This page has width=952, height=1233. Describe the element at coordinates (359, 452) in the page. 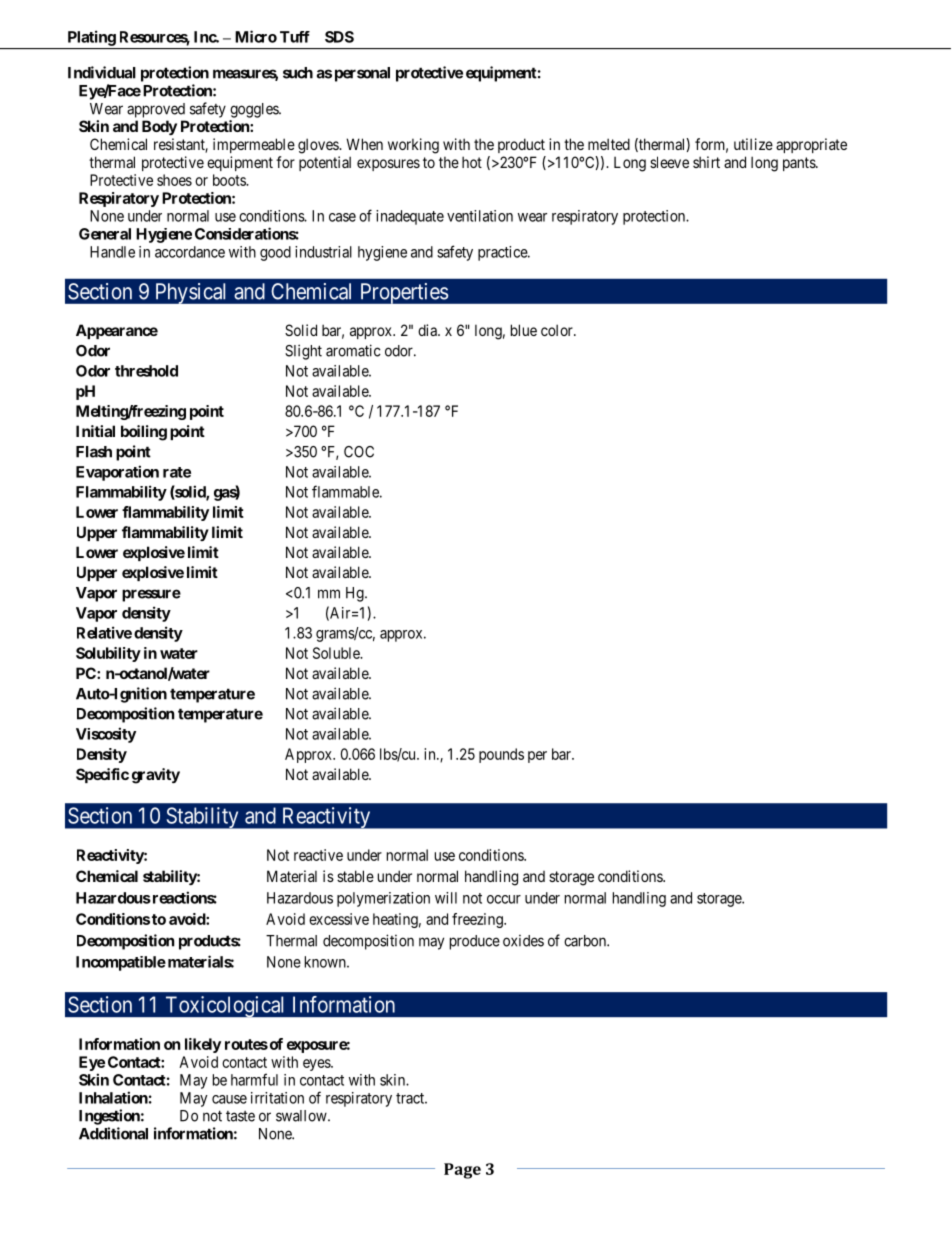

I see `COC` at that location.
